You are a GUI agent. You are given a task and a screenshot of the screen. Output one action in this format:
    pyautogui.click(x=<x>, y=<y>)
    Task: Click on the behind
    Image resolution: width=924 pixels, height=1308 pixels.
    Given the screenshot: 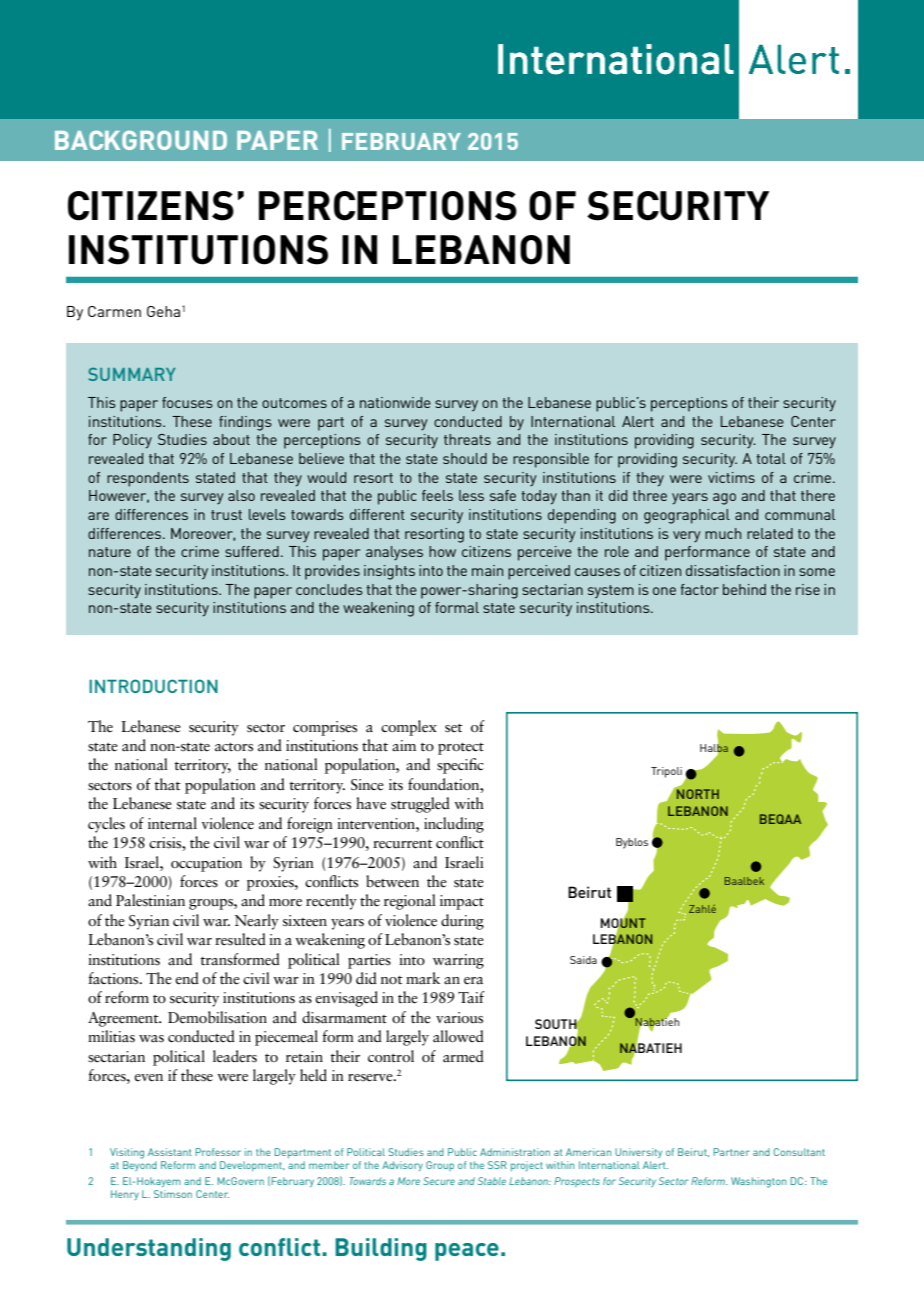 What is the action you would take?
    pyautogui.click(x=744, y=589)
